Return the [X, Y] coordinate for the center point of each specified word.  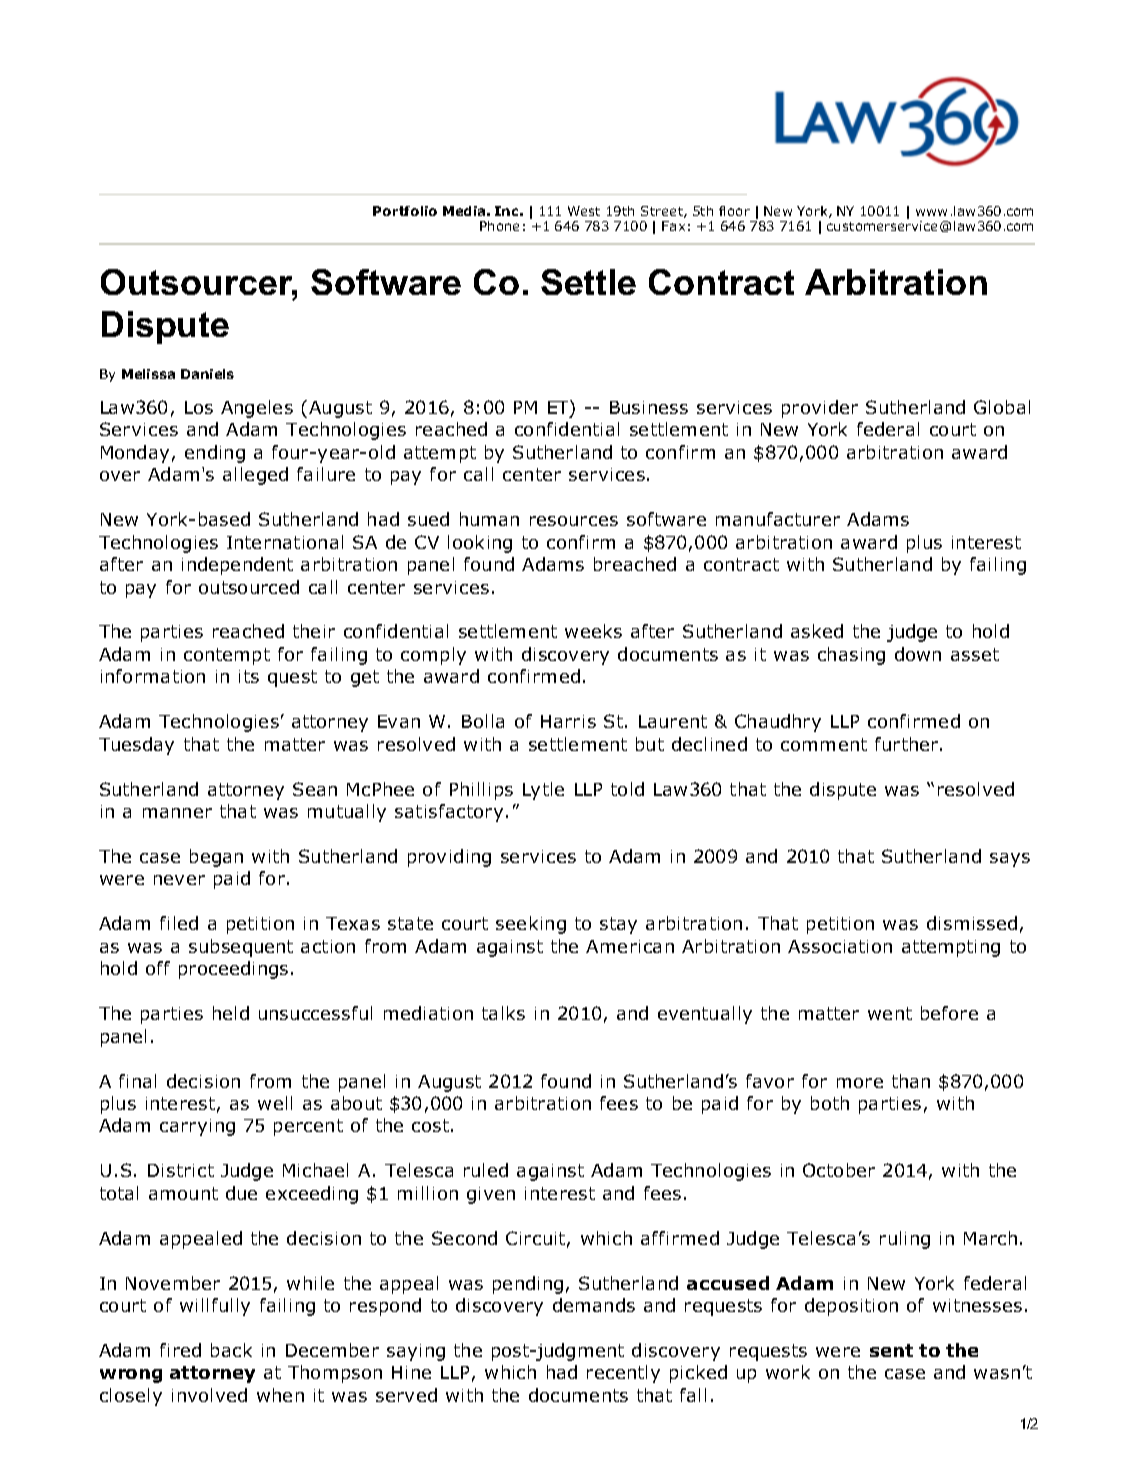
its [249, 676]
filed [179, 923]
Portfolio [405, 211]
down [918, 654]
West [584, 211]
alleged [255, 476]
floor [734, 211]
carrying [197, 1127]
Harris [568, 721]
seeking [531, 925]
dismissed [972, 923]
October [839, 1170]
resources [574, 521]
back [231, 1350]
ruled [486, 1170]
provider [820, 409]
